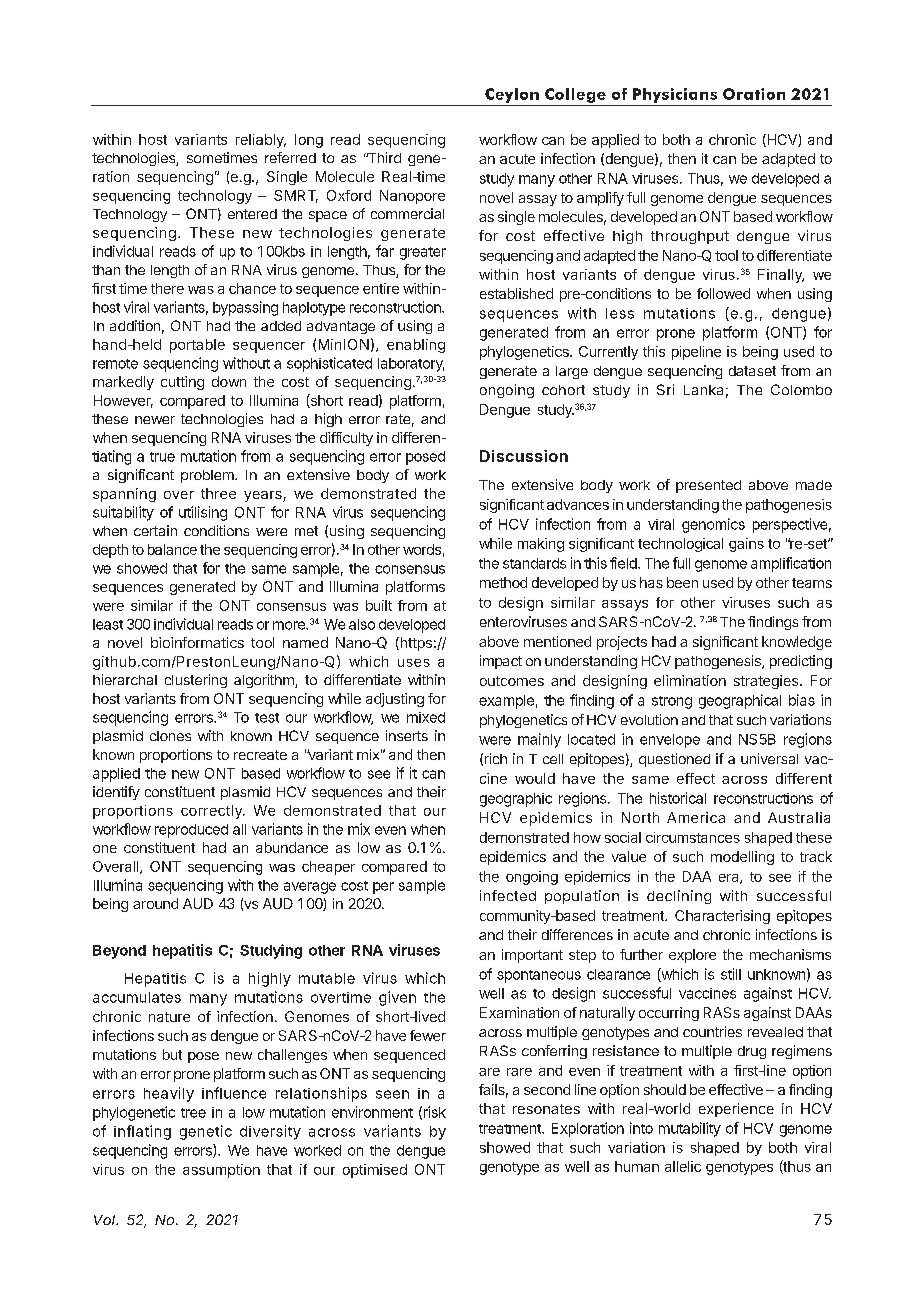  Describe the element at coordinates (797, 643) in the screenshot. I see `knowledge` at that location.
